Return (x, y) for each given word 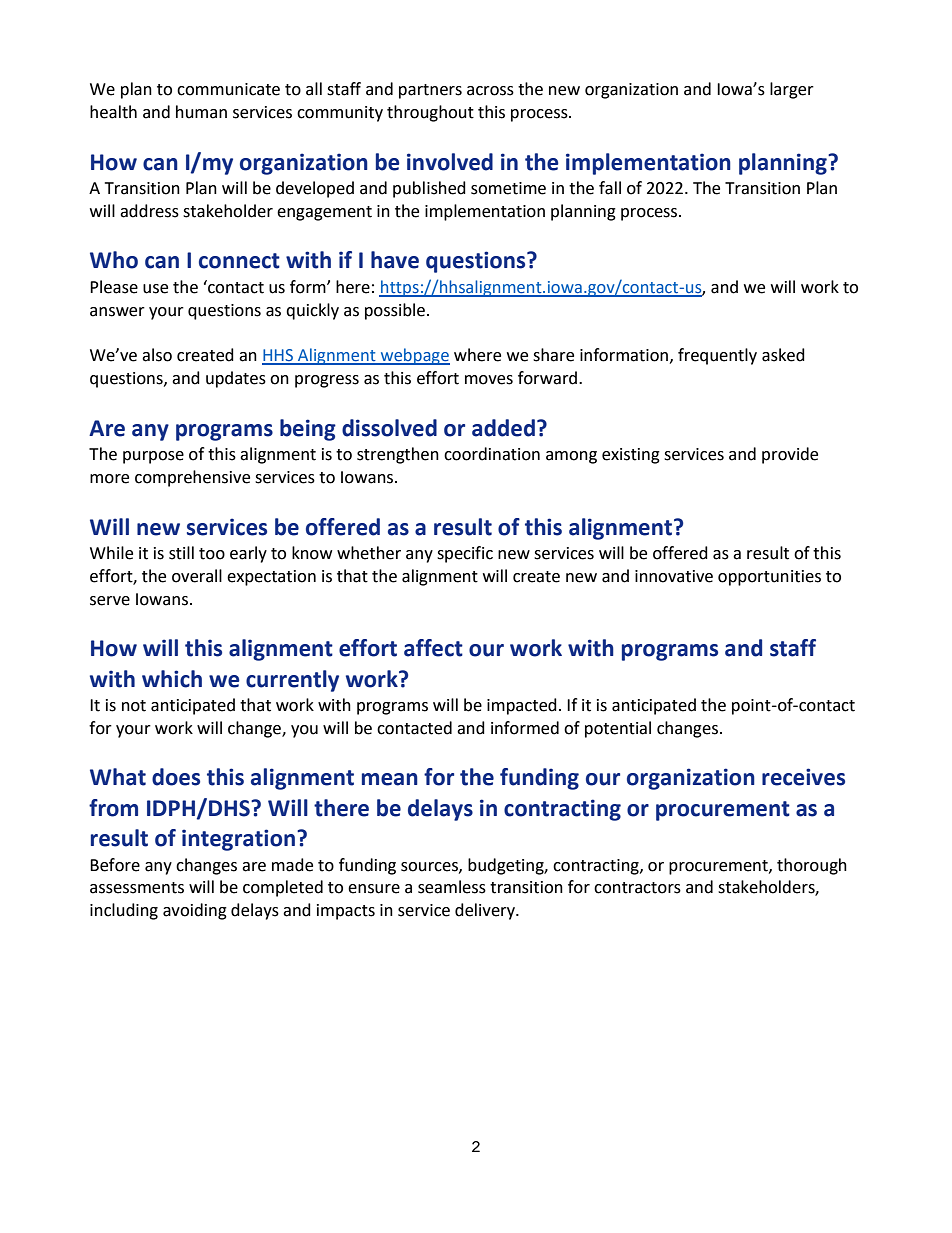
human (201, 112)
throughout (430, 113)
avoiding (195, 911)
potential (618, 729)
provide (790, 455)
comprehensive (192, 478)
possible (395, 311)
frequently (717, 356)
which (172, 679)
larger (792, 90)
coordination (492, 454)
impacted (522, 706)
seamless (452, 887)
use (155, 289)
